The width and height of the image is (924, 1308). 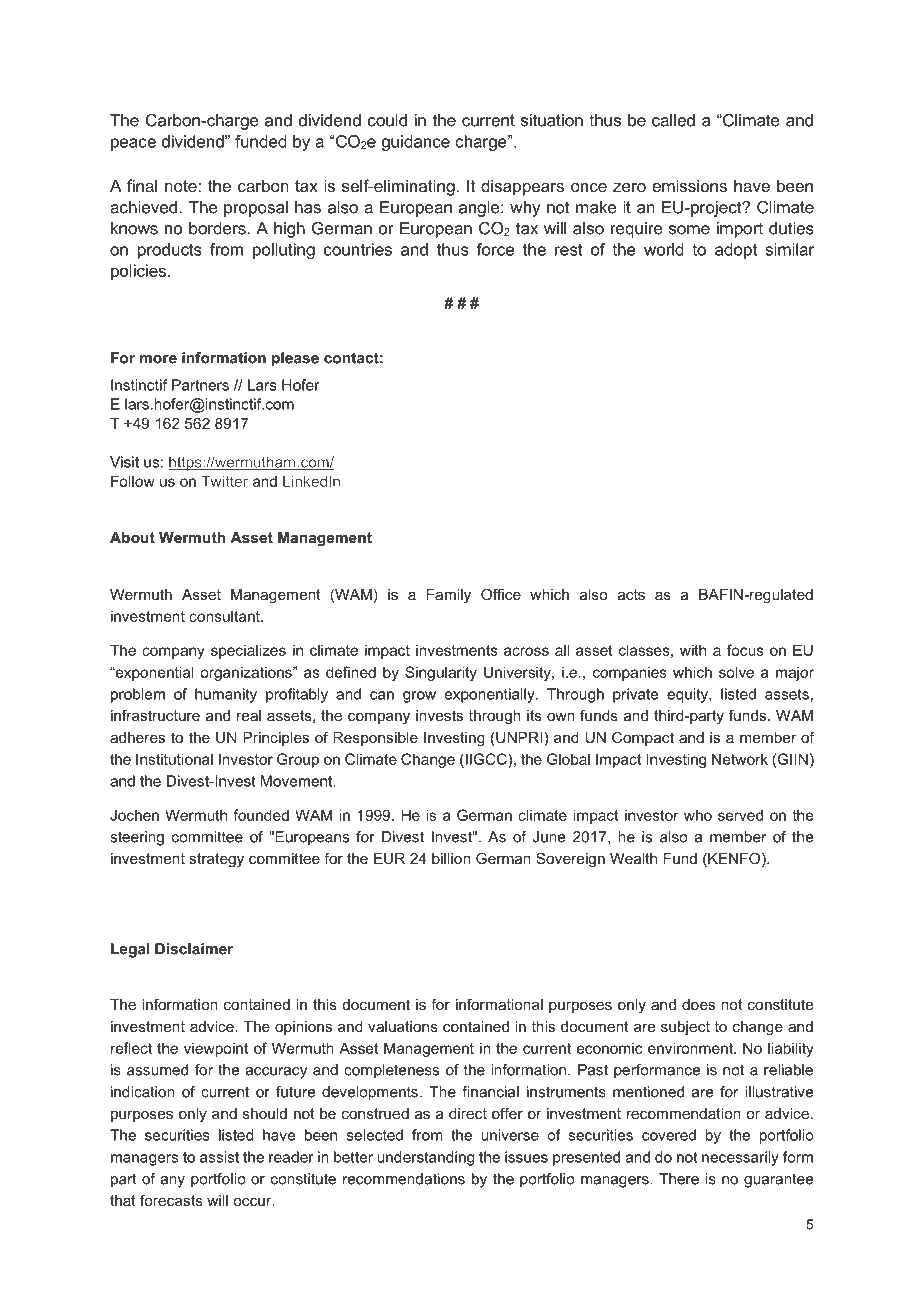 I want to click on emissions, so click(x=689, y=185).
